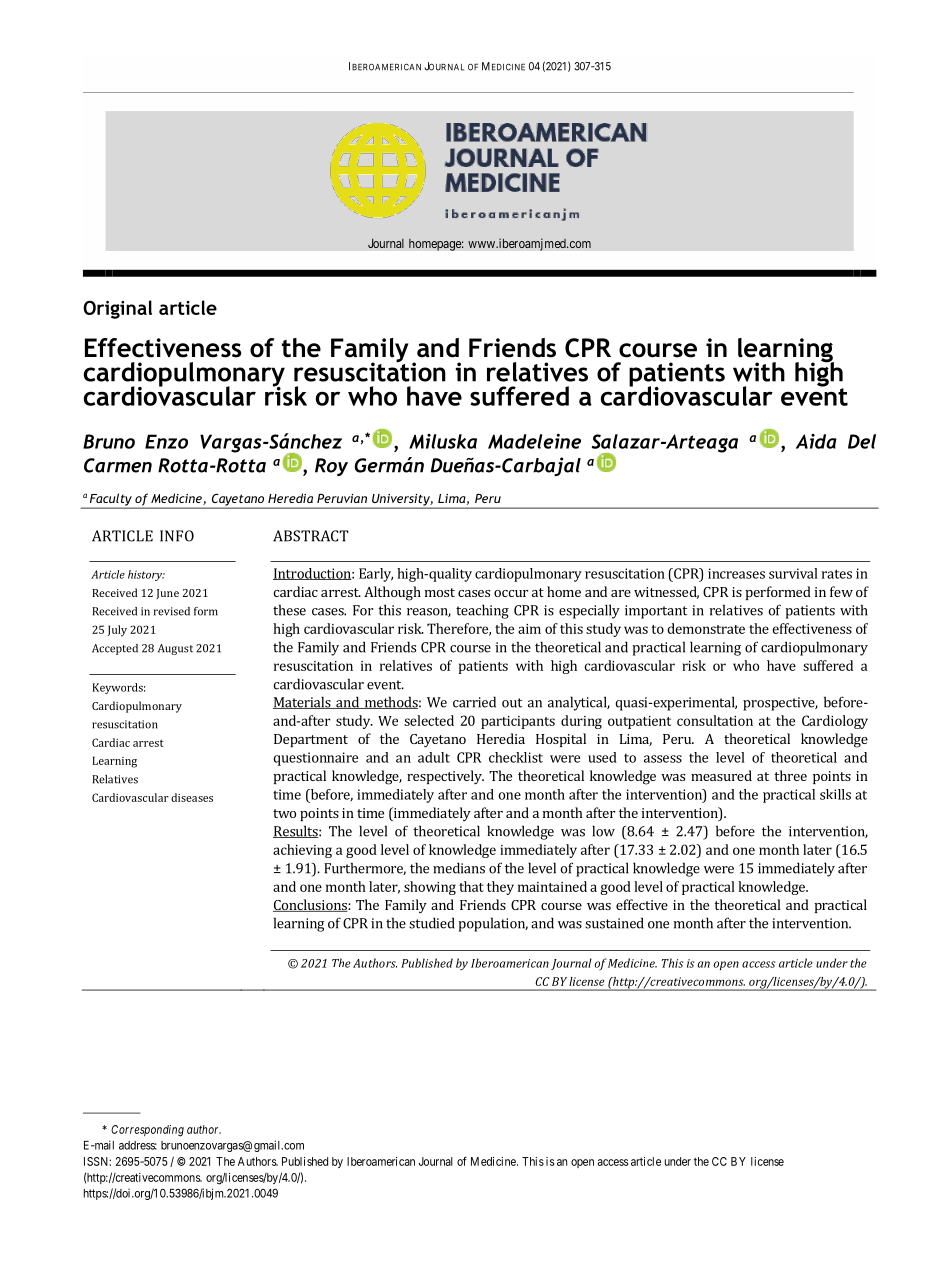 Image resolution: width=952 pixels, height=1271 pixels. Describe the element at coordinates (117, 309) in the document. I see `Original` at that location.
